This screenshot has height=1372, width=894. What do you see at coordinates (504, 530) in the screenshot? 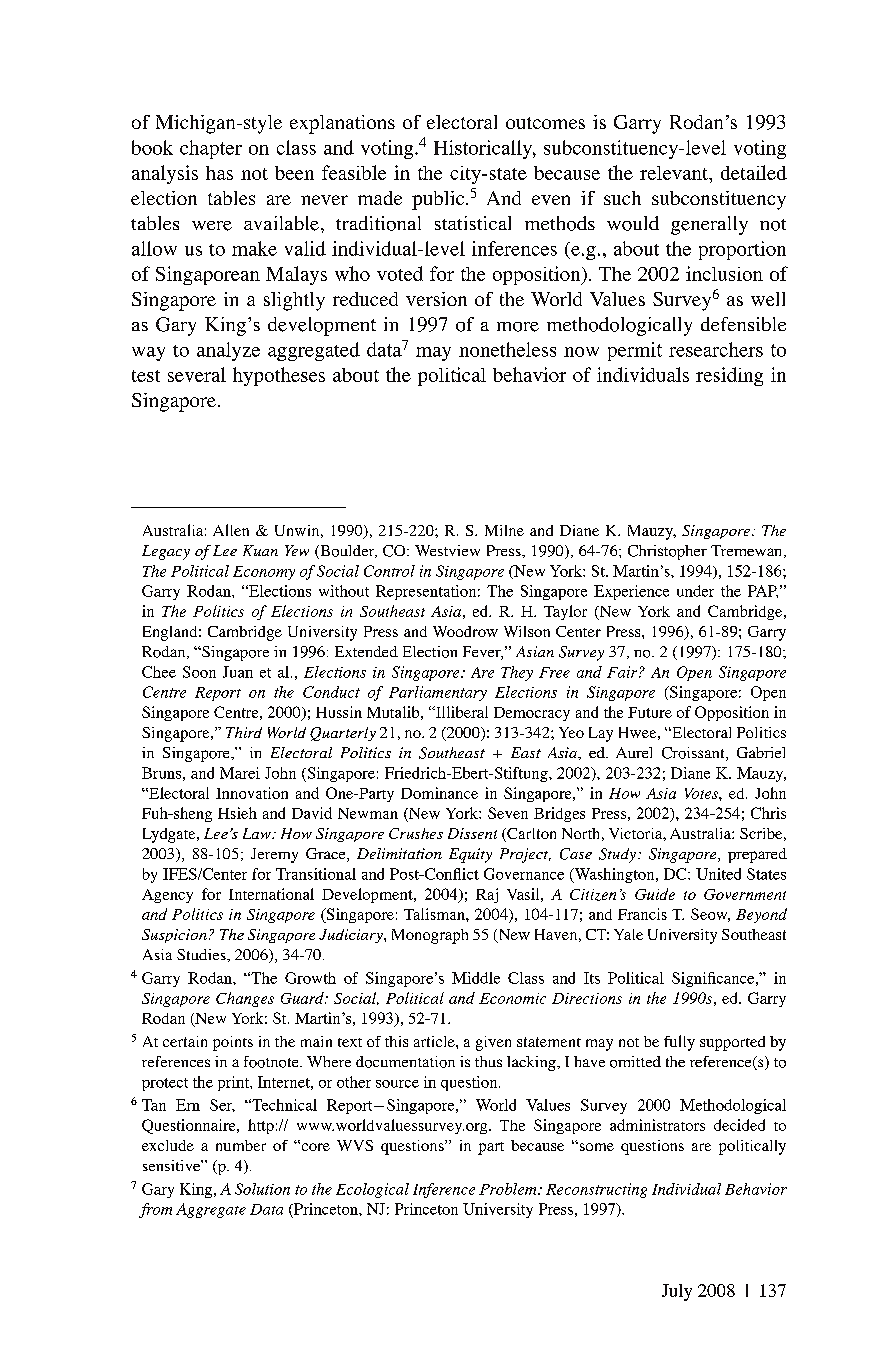
I see `Milne` at bounding box center [504, 530].
